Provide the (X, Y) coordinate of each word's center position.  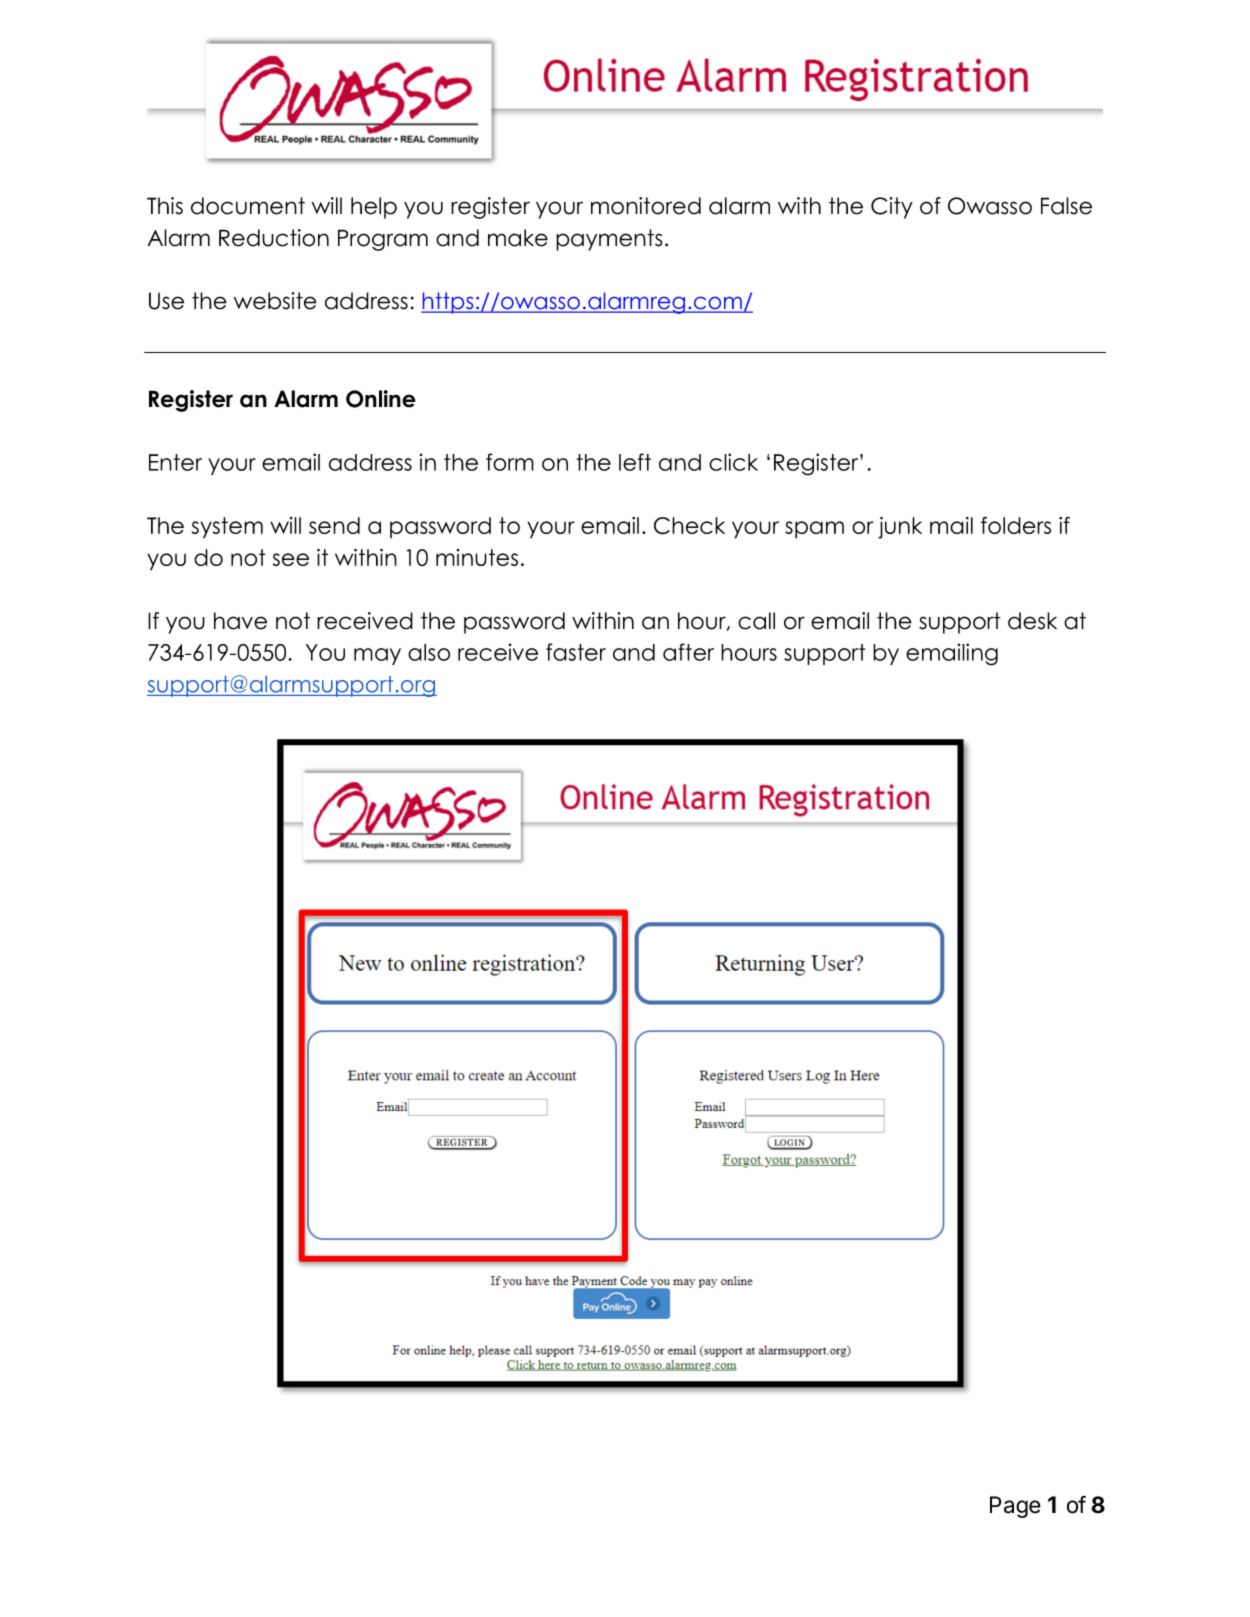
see (290, 559)
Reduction (274, 238)
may (377, 656)
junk (900, 528)
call (756, 621)
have (240, 621)
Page (1015, 1507)
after (688, 652)
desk (1032, 621)
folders (1016, 525)
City (892, 208)
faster (576, 652)
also (429, 652)
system (227, 528)
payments (609, 240)
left (635, 462)
